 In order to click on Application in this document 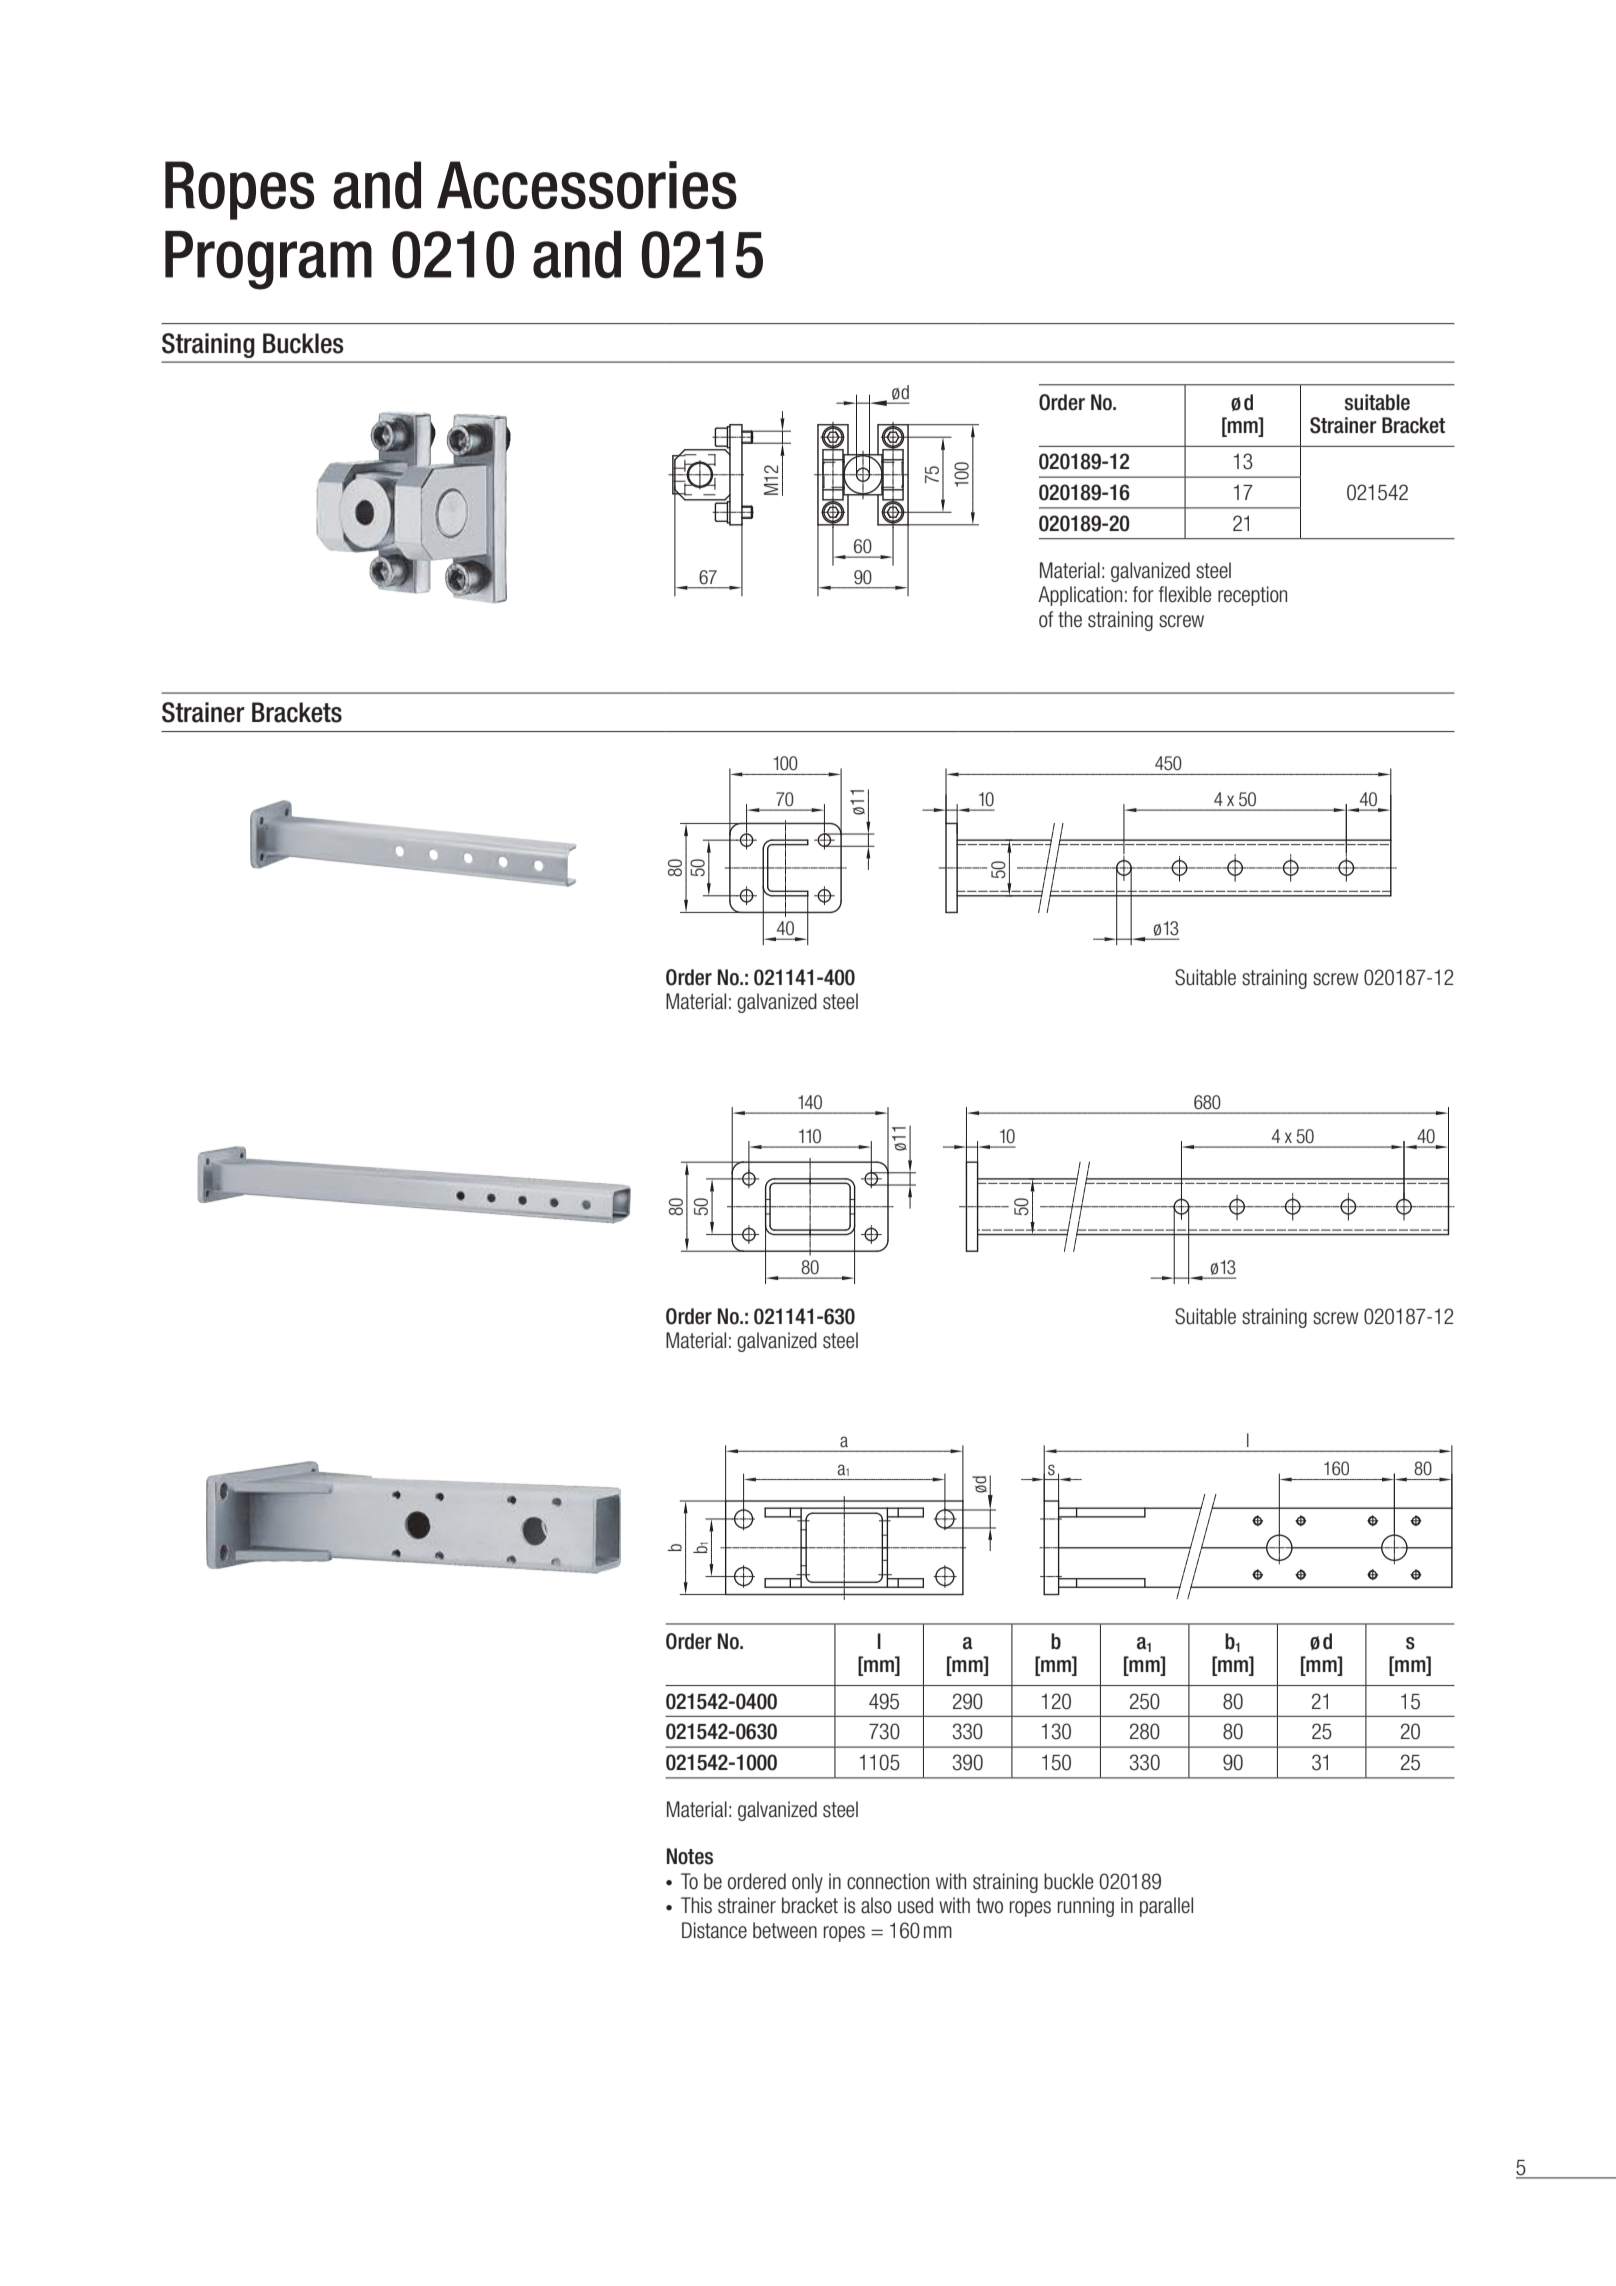, I will do `click(1080, 596)`.
